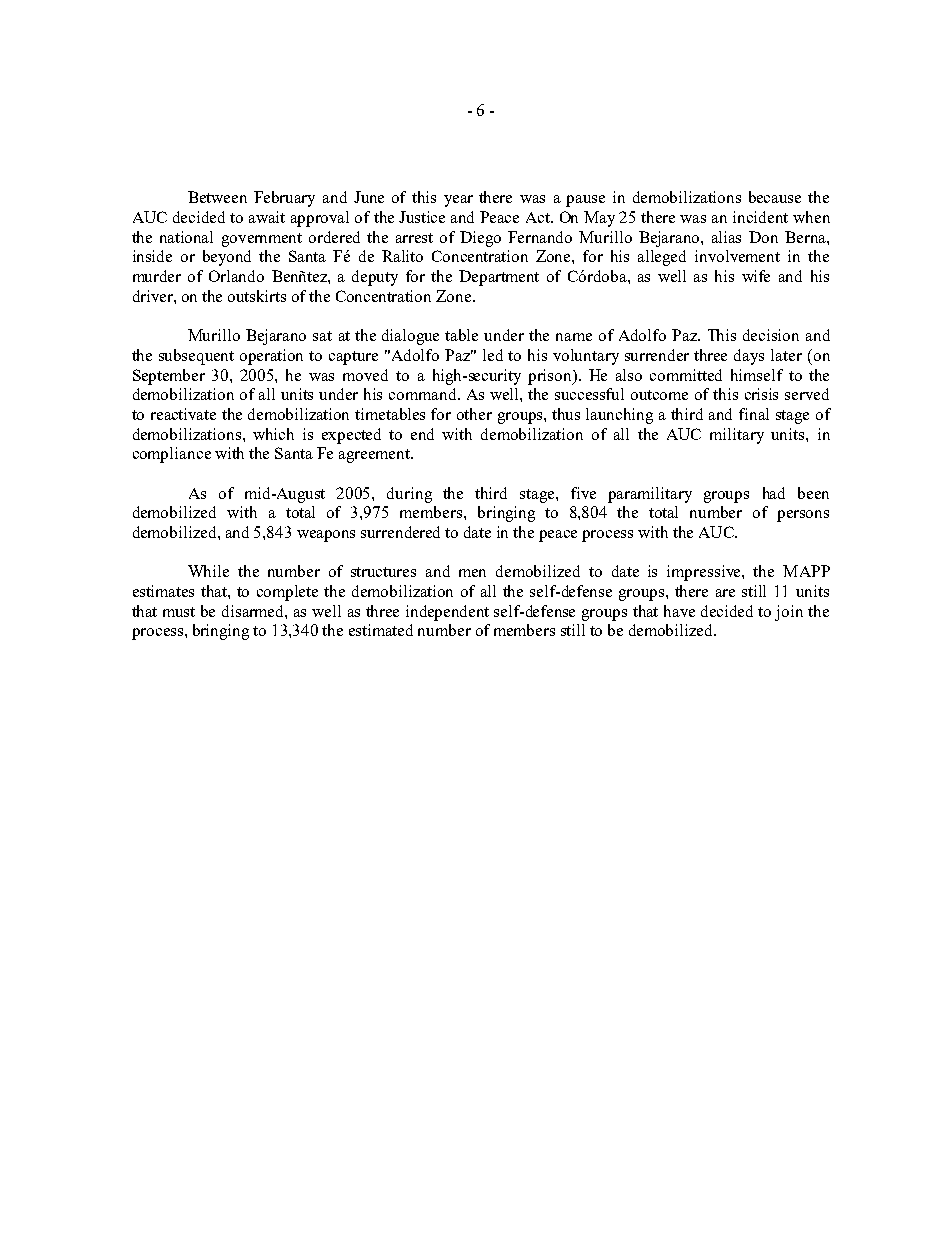  I want to click on await, so click(267, 217).
